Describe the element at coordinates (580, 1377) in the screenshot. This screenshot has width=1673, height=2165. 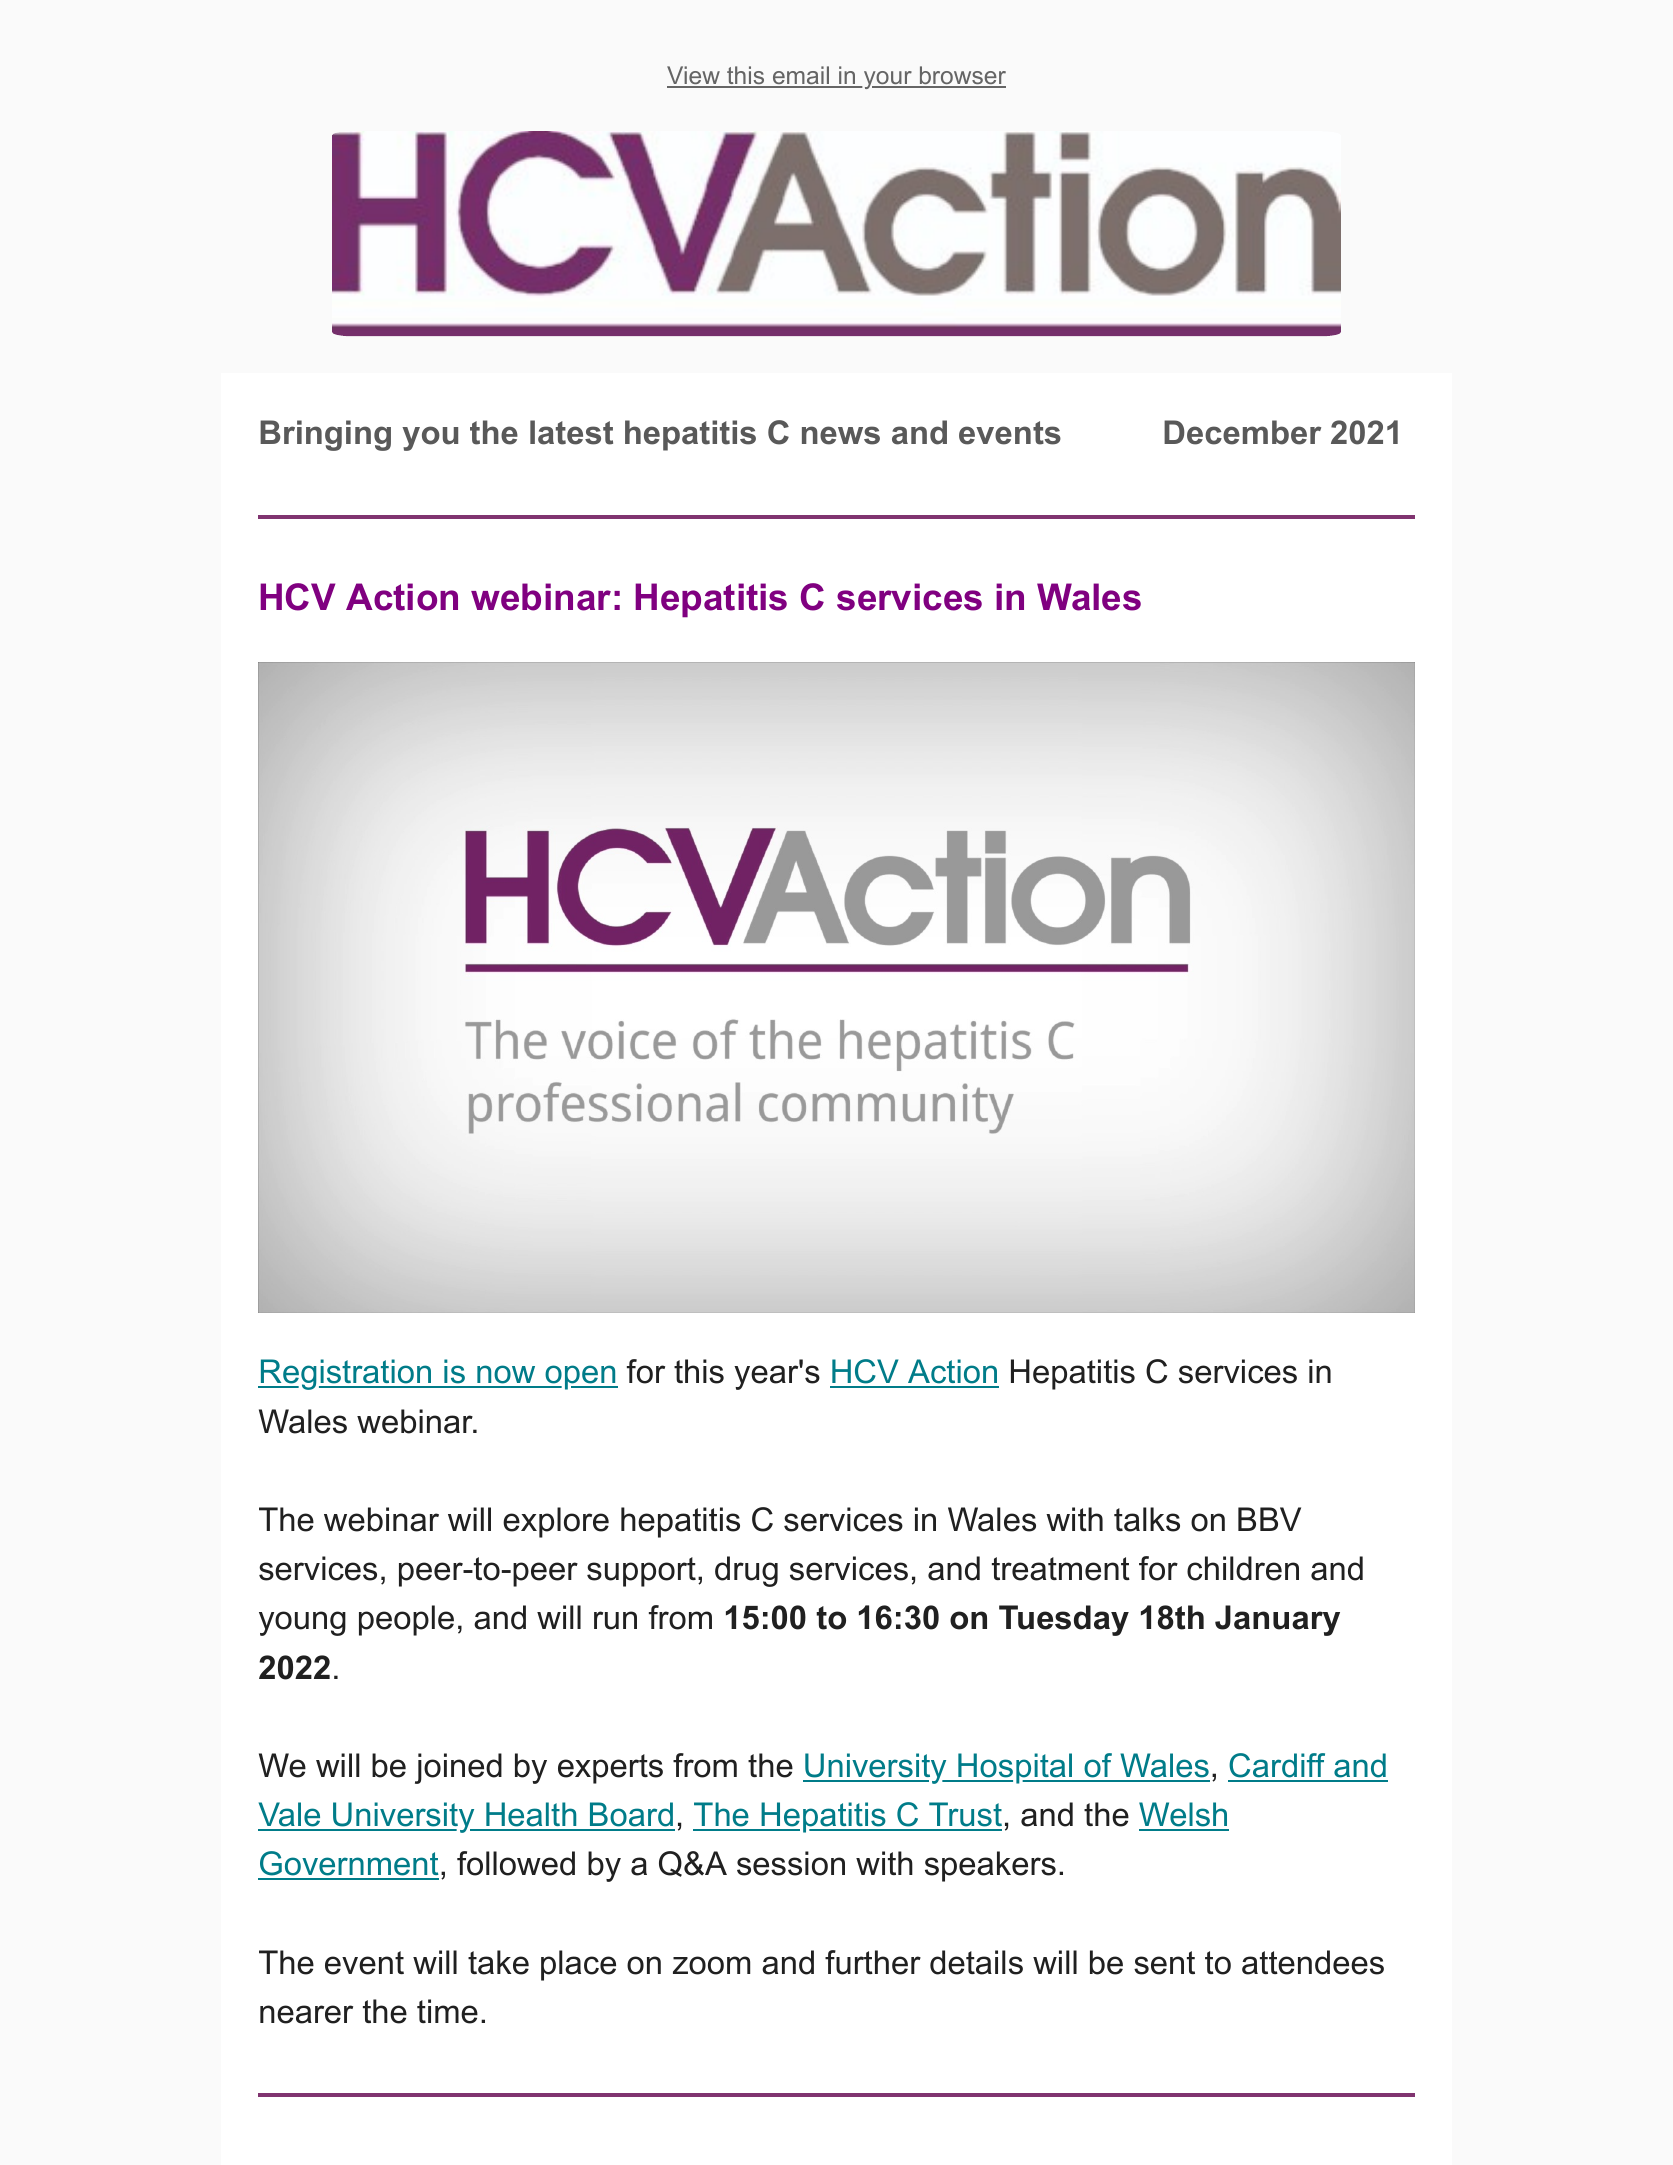
I see `open` at that location.
